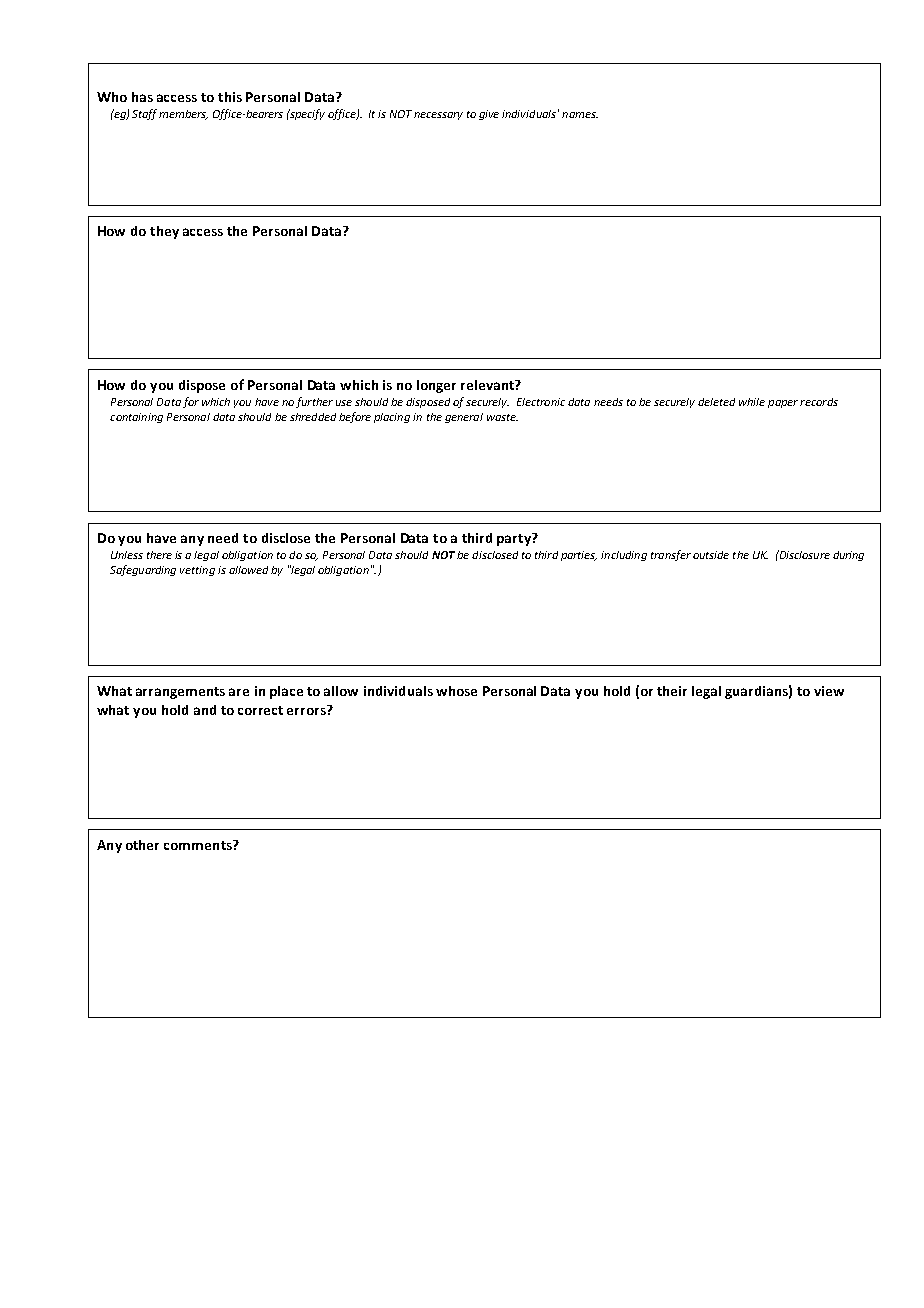 The width and height of the image is (924, 1308). What do you see at coordinates (783, 404) in the image?
I see `paper` at bounding box center [783, 404].
